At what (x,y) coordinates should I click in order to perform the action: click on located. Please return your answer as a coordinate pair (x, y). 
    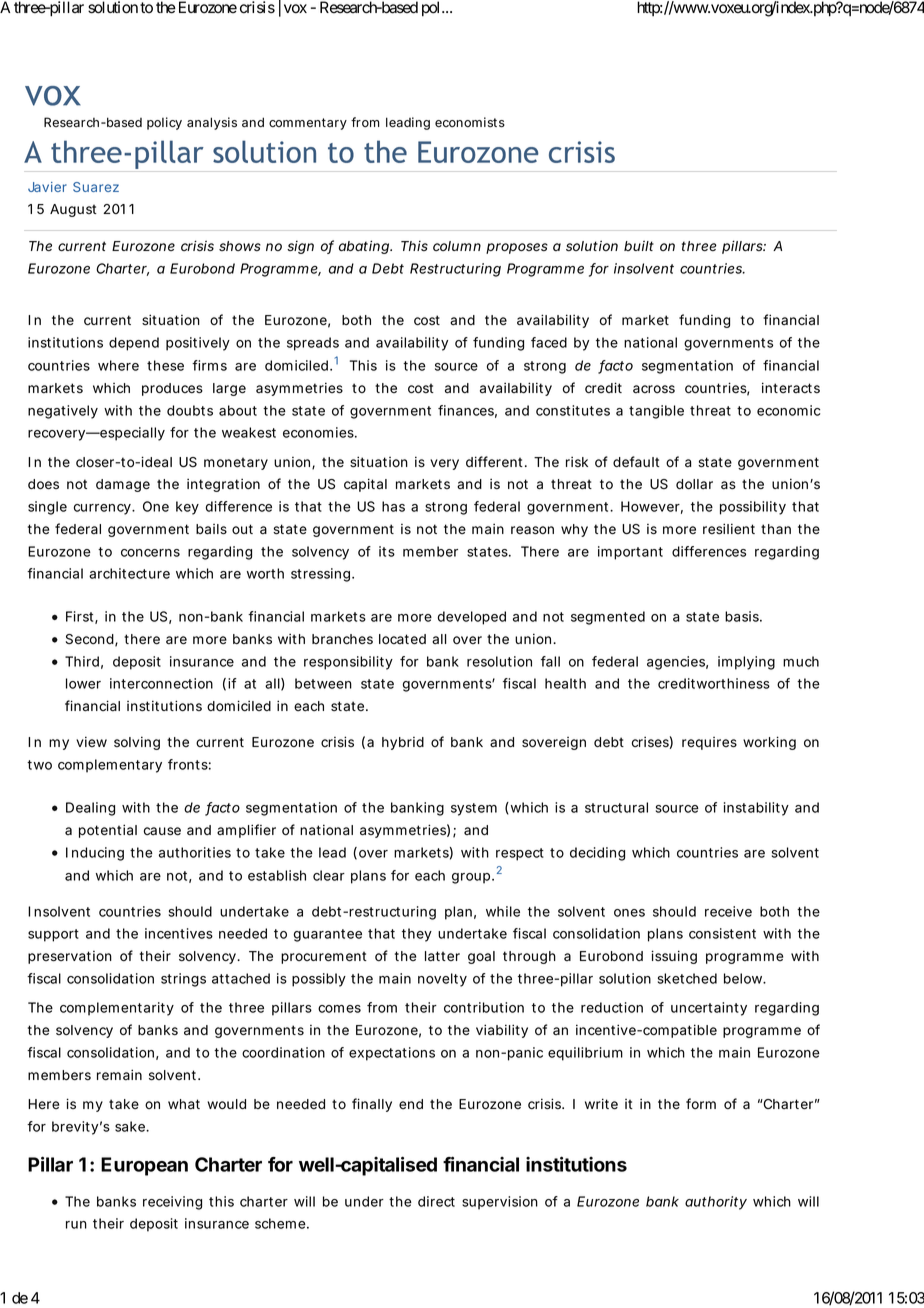
    Looking at the image, I should click on (402, 639).
